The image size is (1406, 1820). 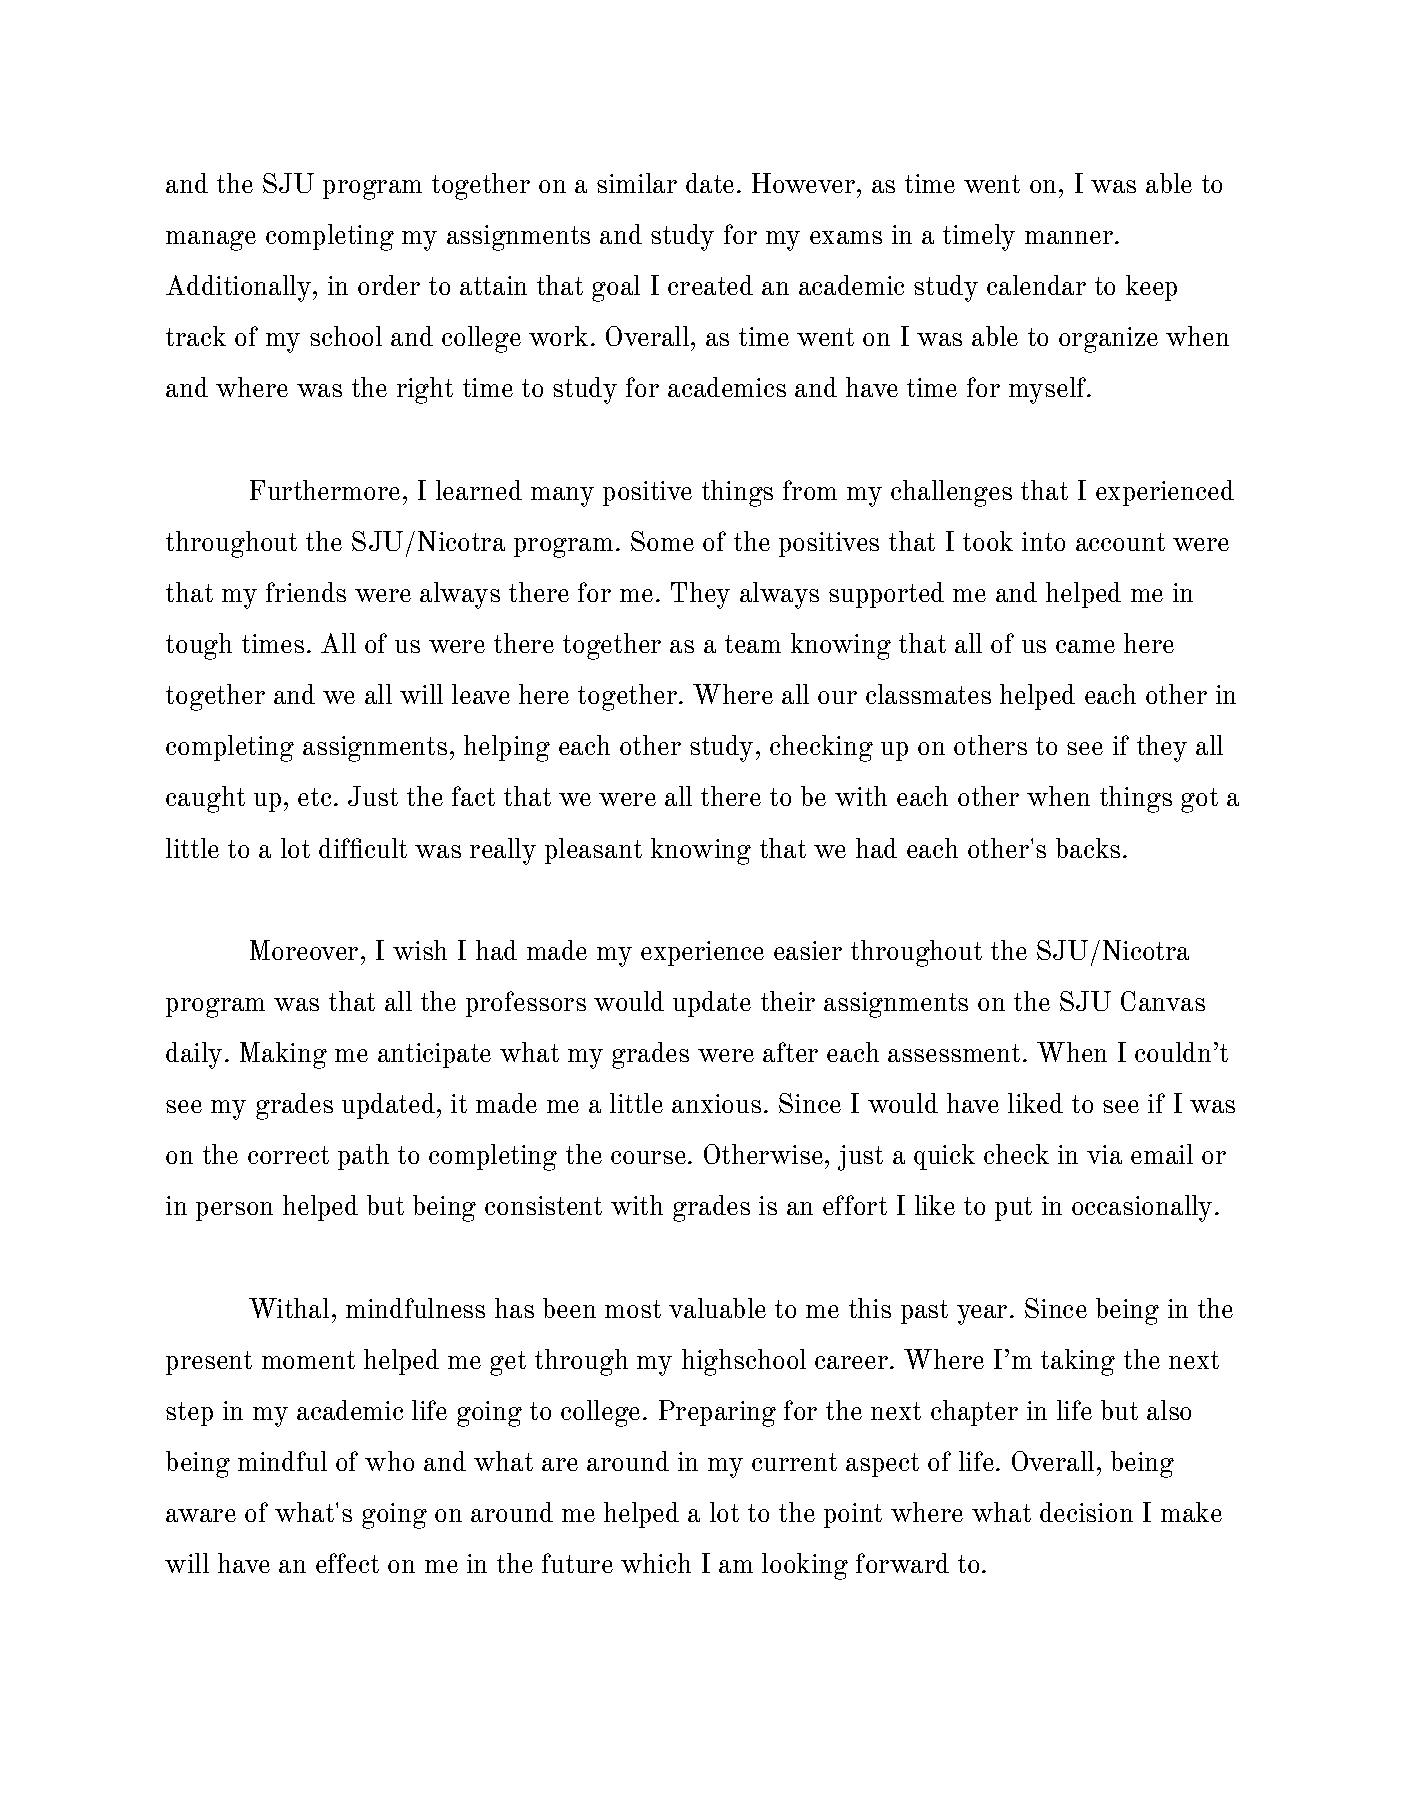 What do you see at coordinates (753, 644) in the page?
I see `team` at bounding box center [753, 644].
